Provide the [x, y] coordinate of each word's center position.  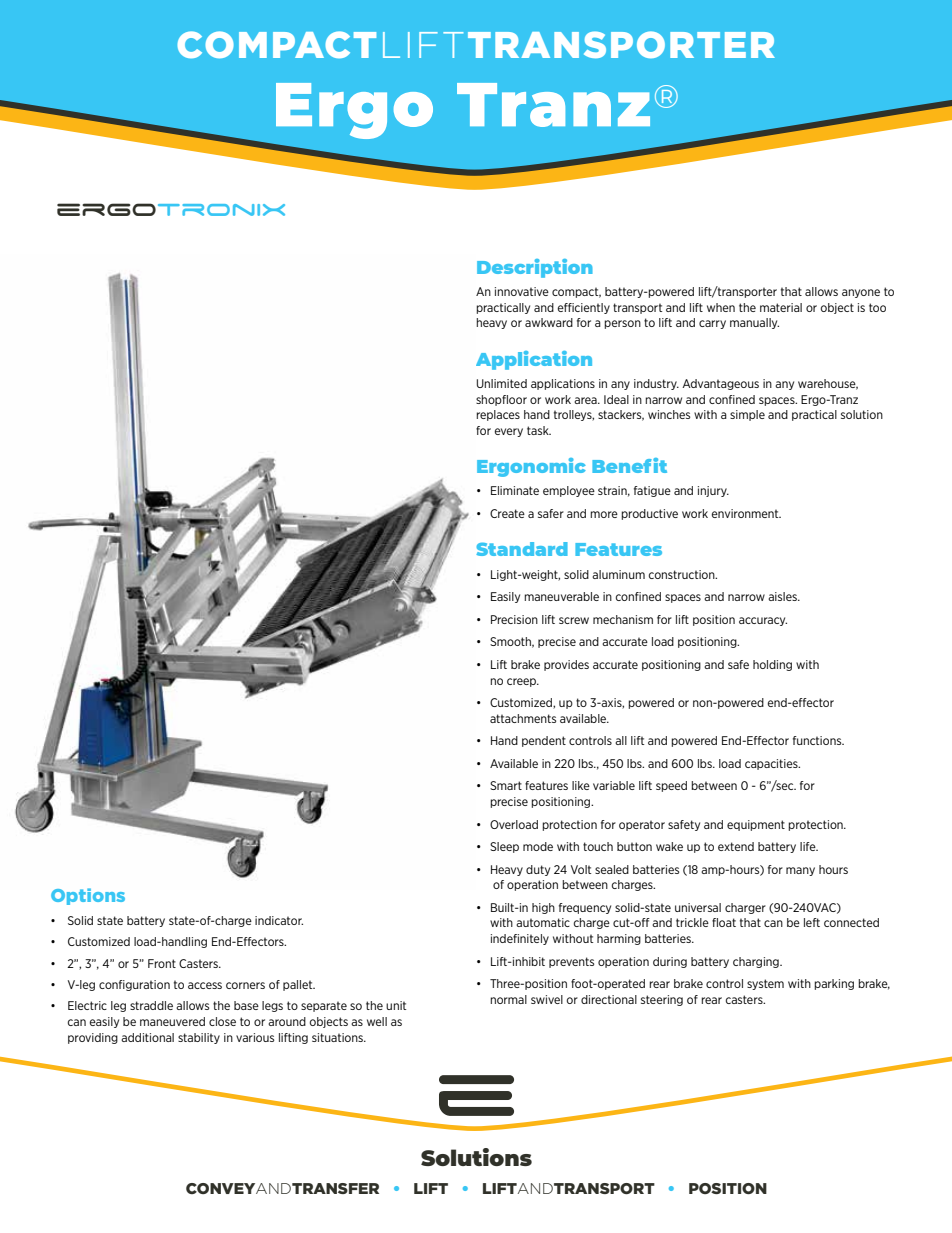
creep [523, 682]
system [765, 984]
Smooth [512, 642]
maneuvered [172, 1021]
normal [508, 999]
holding [772, 665]
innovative [522, 291]
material [781, 307]
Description [535, 268]
